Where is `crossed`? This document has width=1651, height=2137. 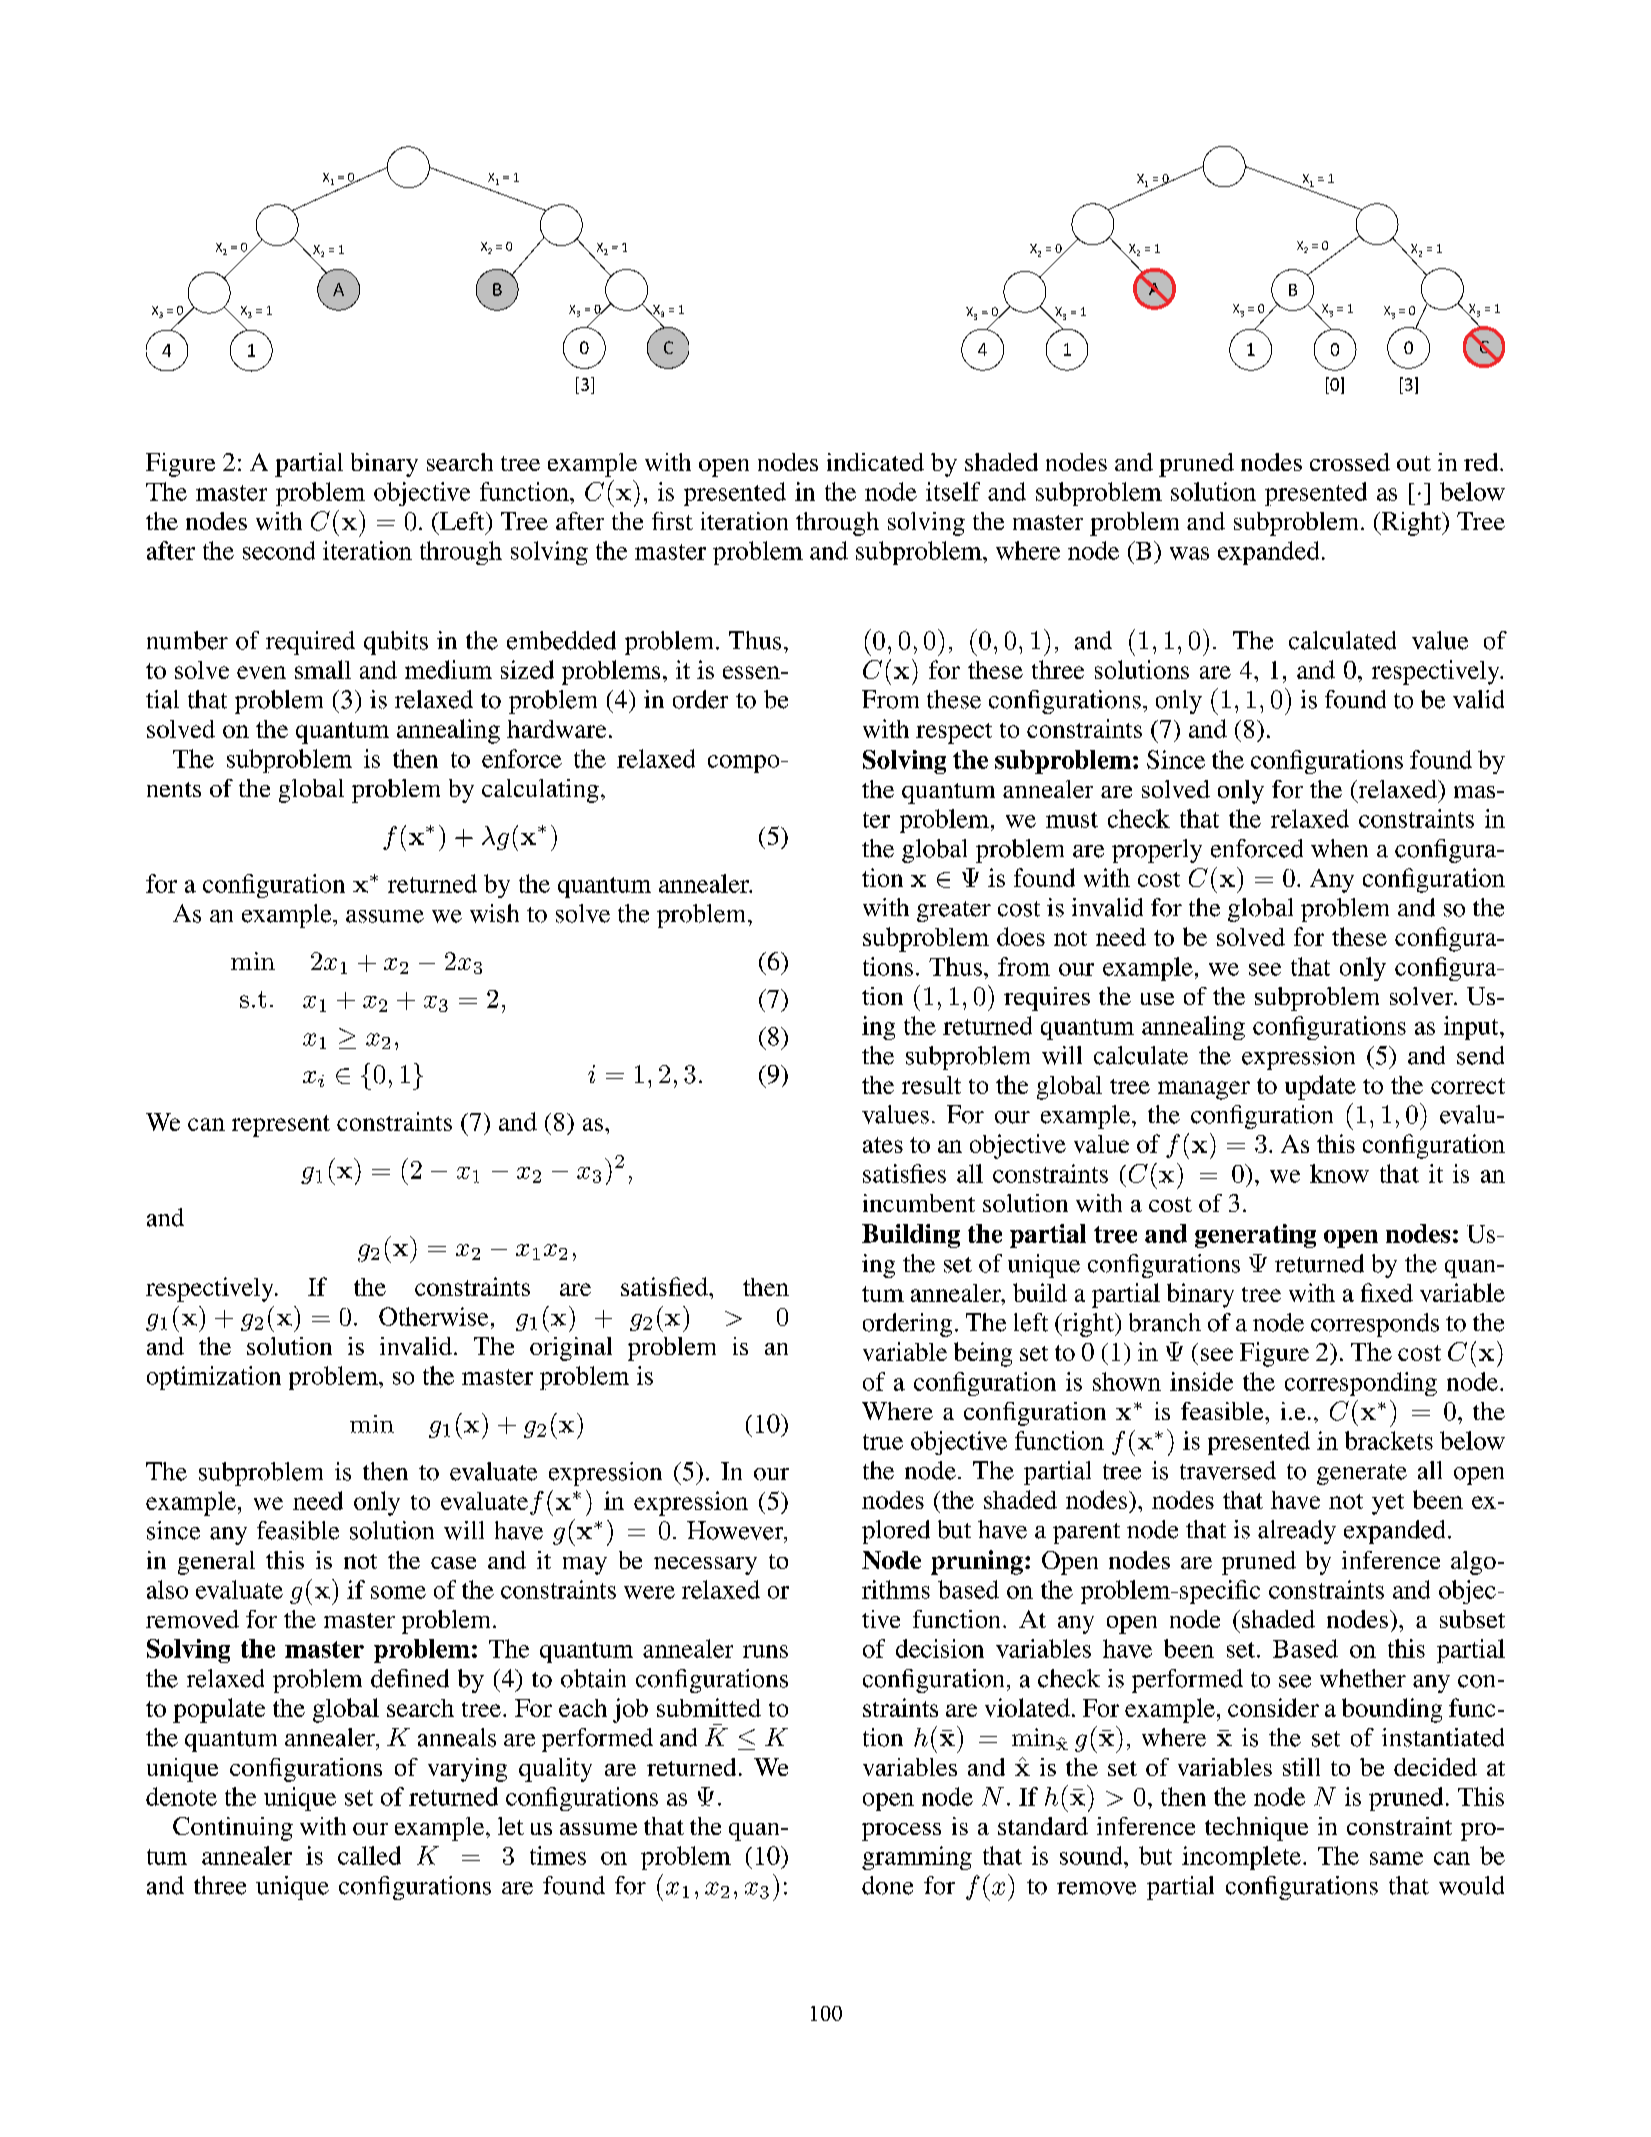 crossed is located at coordinates (1350, 462).
